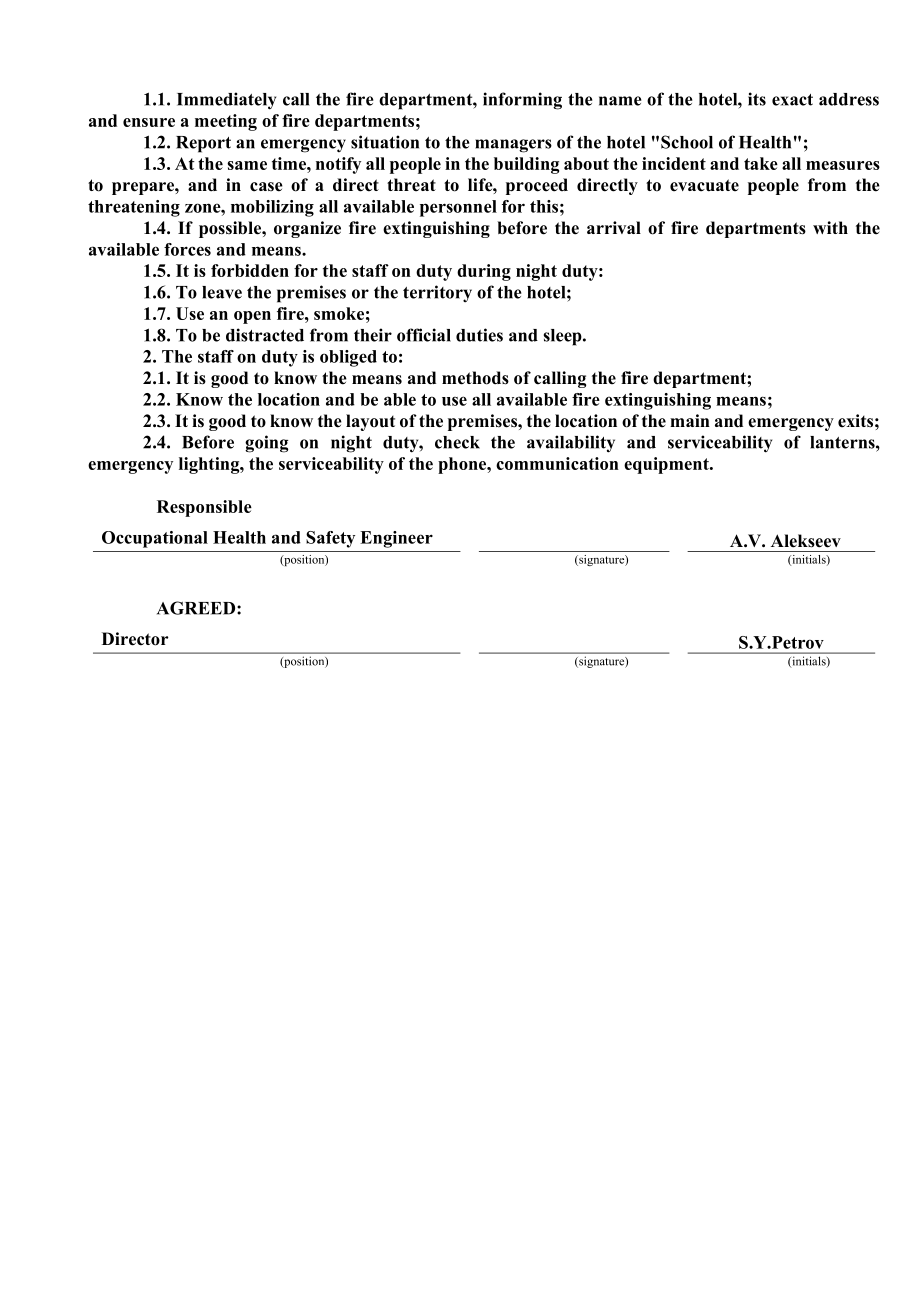 Image resolution: width=924 pixels, height=1308 pixels. What do you see at coordinates (522, 101) in the screenshot?
I see `informing` at bounding box center [522, 101].
